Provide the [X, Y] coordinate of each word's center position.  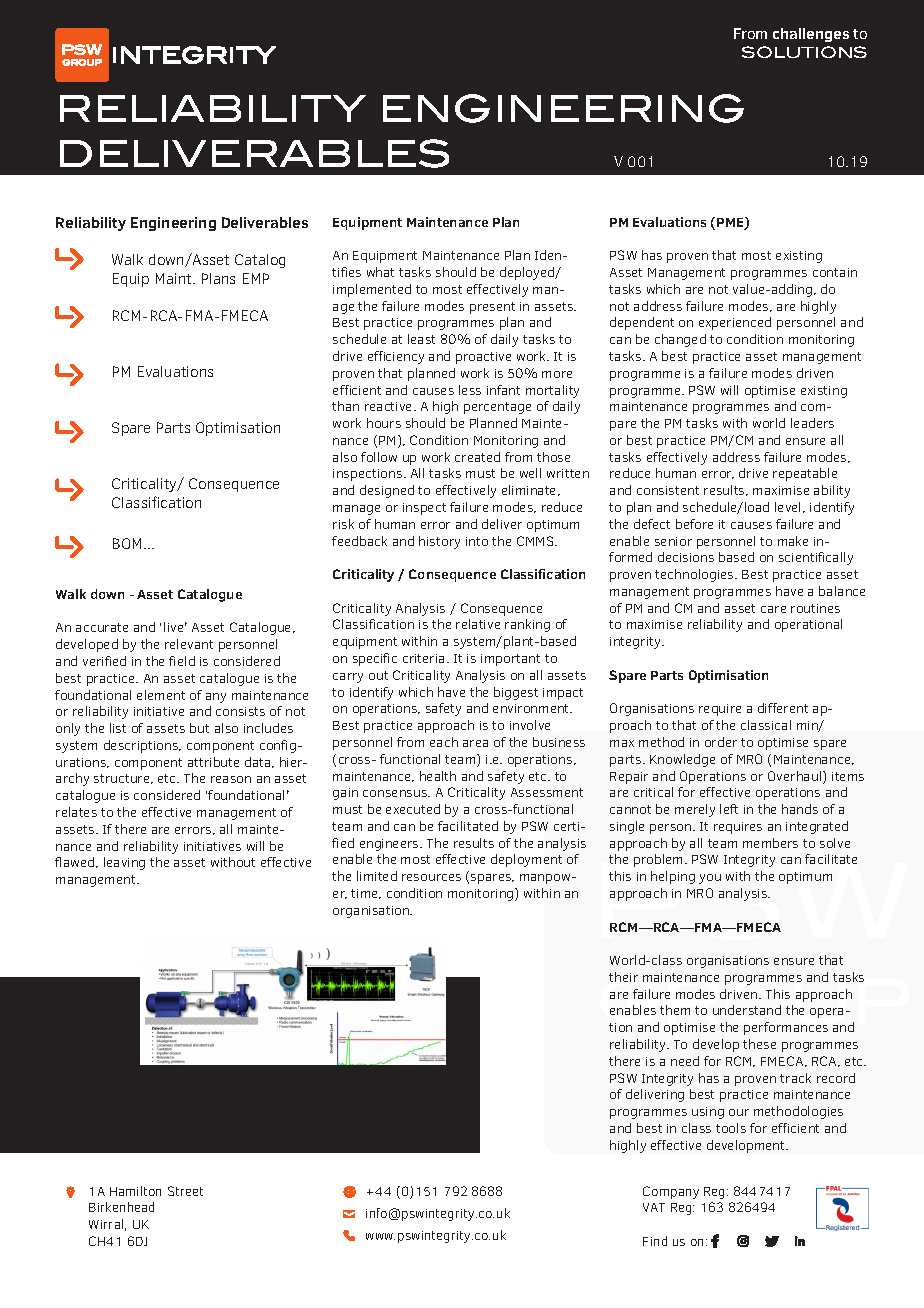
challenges [811, 35]
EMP [256, 278]
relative [478, 624]
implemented [372, 290]
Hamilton [135, 1191]
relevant [189, 644]
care [773, 609]
